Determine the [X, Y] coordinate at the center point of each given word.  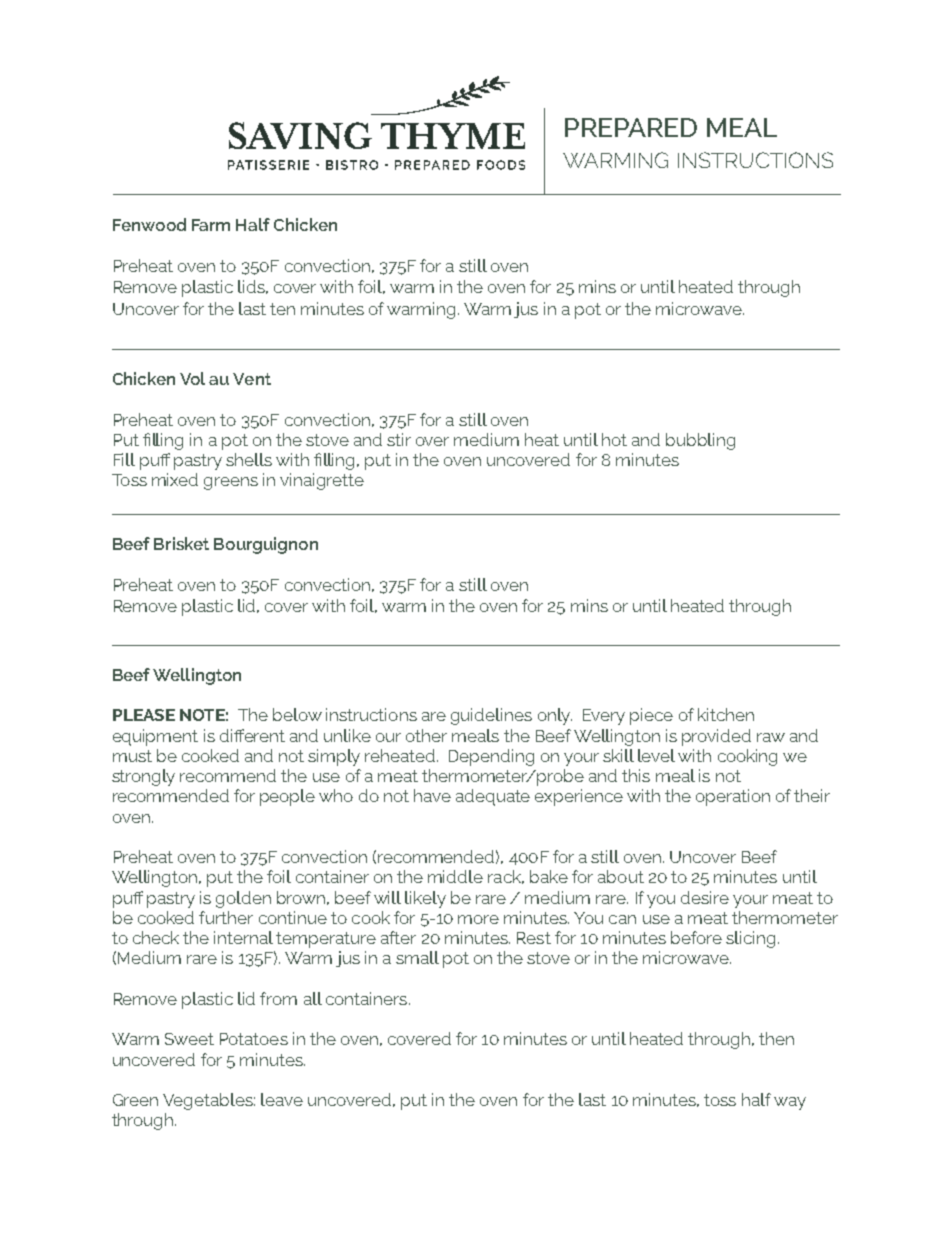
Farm [211, 225]
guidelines [491, 716]
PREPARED [631, 127]
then [776, 1038]
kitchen [726, 714]
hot [614, 439]
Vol [192, 378]
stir [399, 439]
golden [243, 899]
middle [455, 876]
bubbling [700, 441]
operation [733, 797]
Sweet [189, 1039]
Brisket [181, 543]
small [417, 957]
